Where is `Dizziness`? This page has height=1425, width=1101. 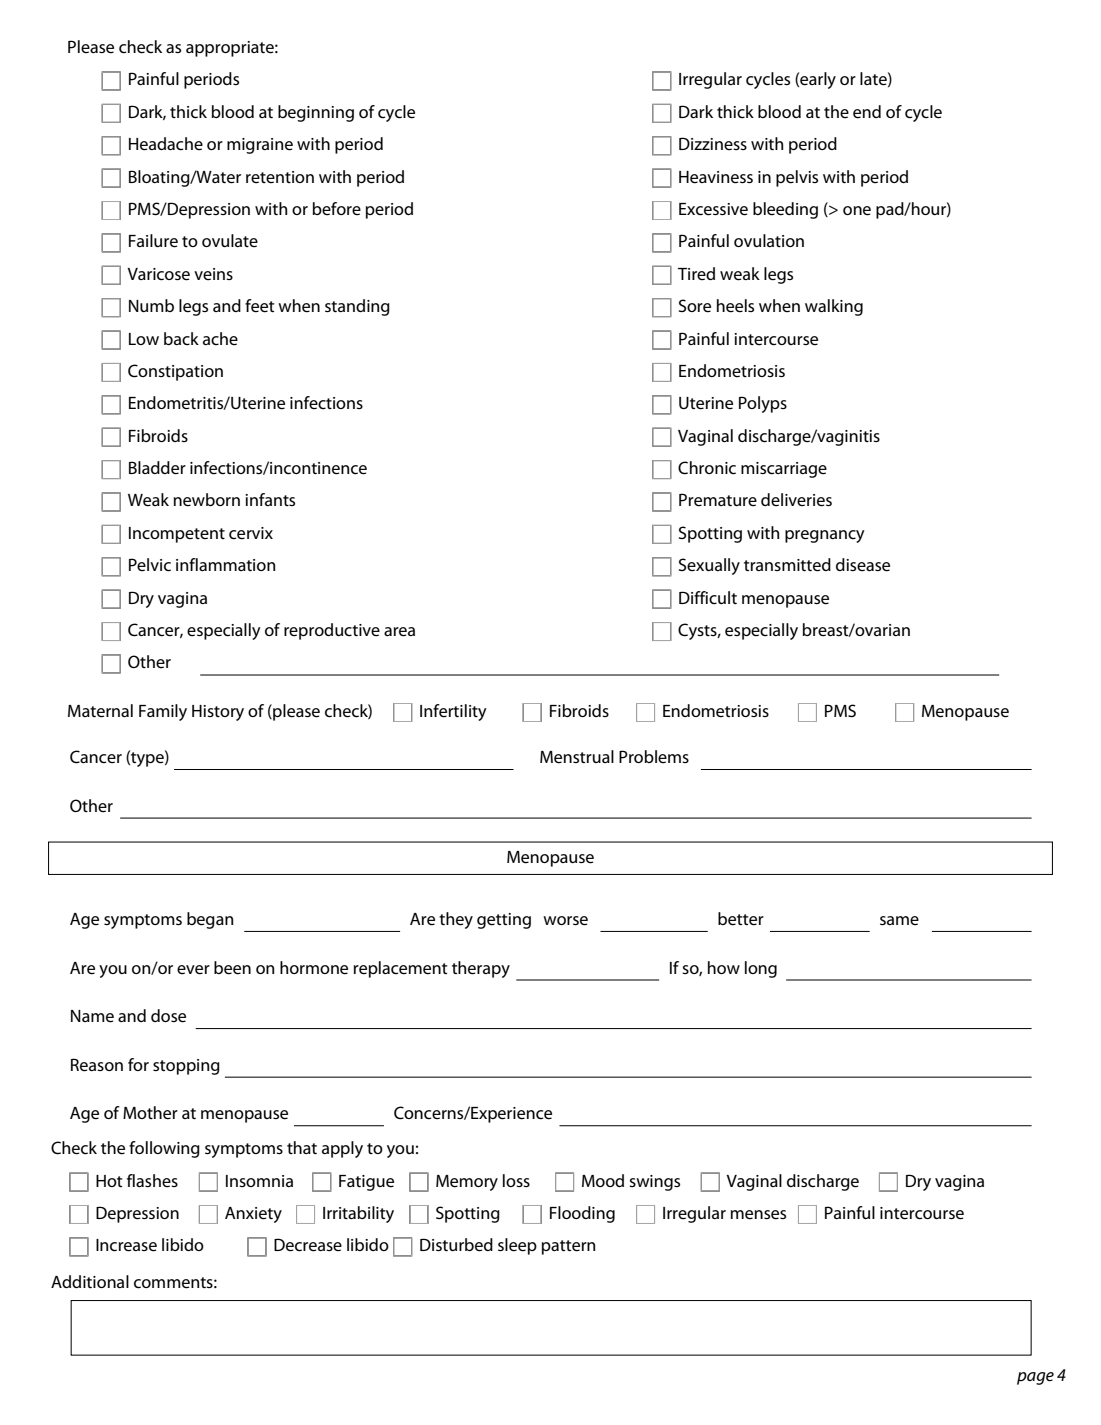 Dizziness is located at coordinates (713, 144).
